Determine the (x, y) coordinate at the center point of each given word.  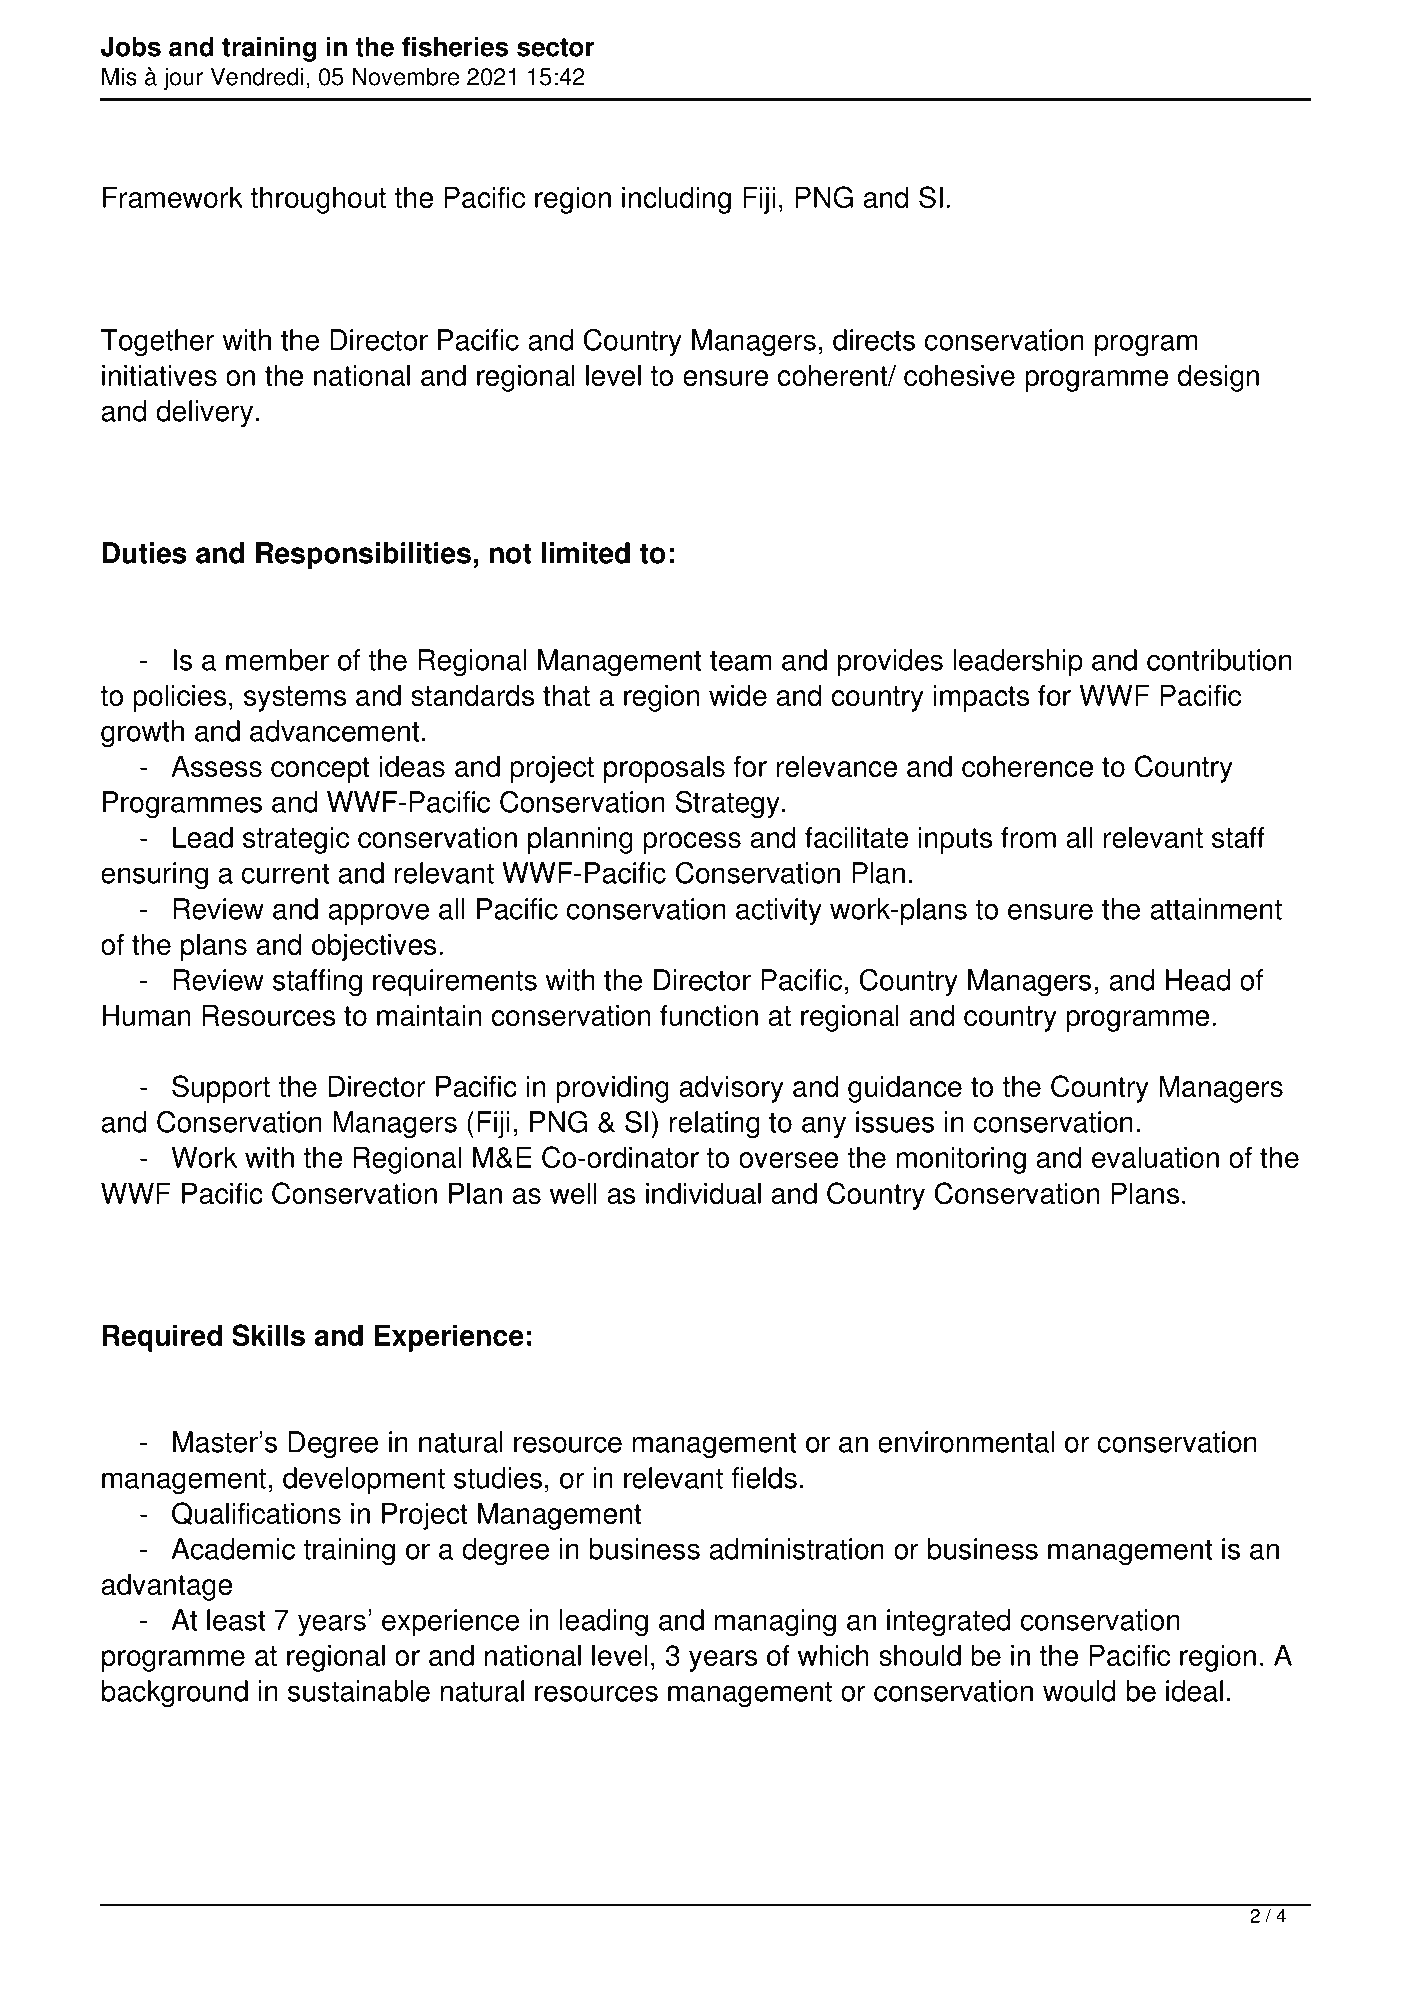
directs (874, 340)
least (236, 1620)
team (740, 661)
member (277, 660)
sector (555, 47)
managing (775, 1623)
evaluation (1155, 1157)
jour (183, 78)
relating (715, 1125)
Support (221, 1089)
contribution (1219, 660)
